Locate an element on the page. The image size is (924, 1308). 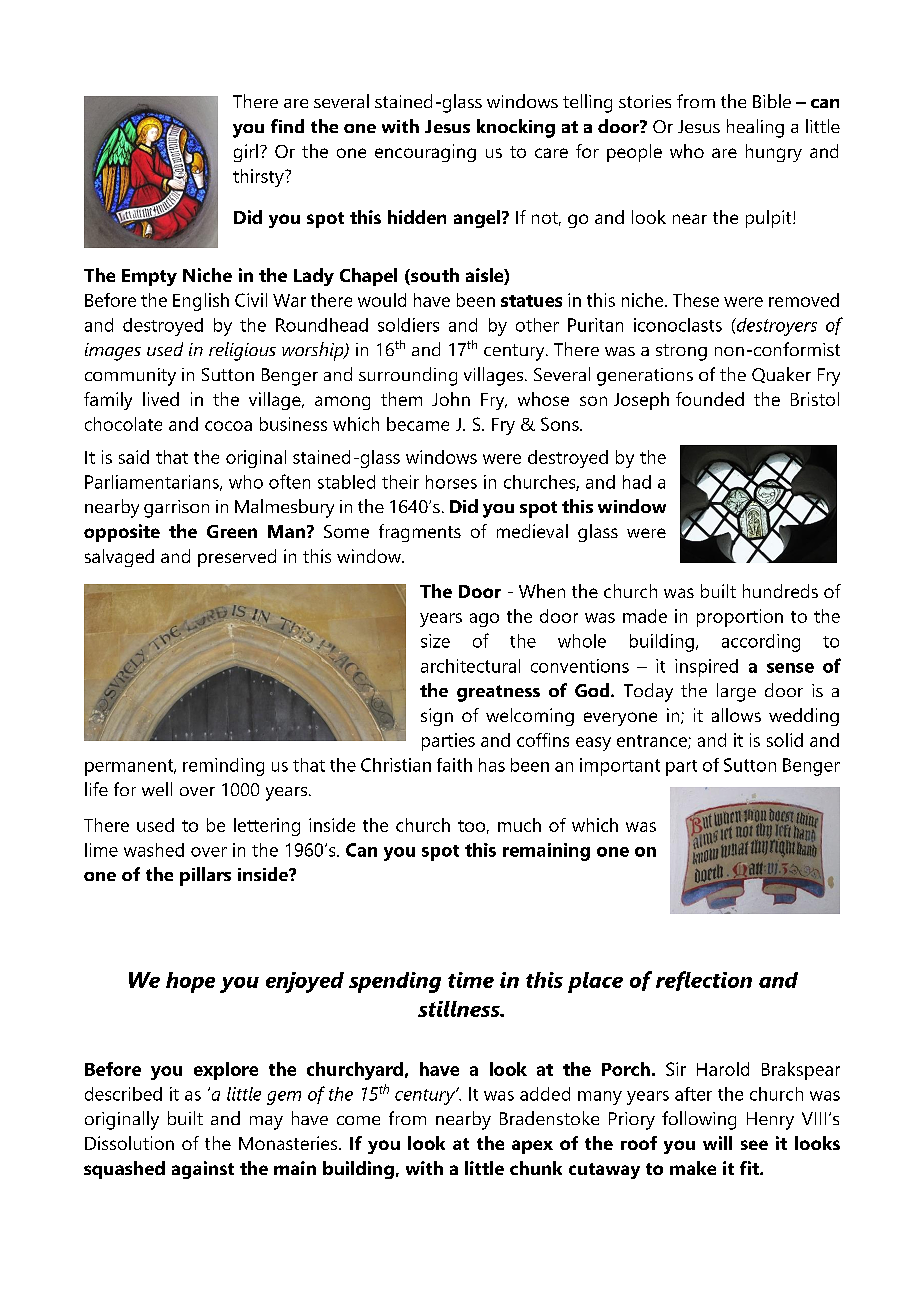
proportion is located at coordinates (740, 618).
